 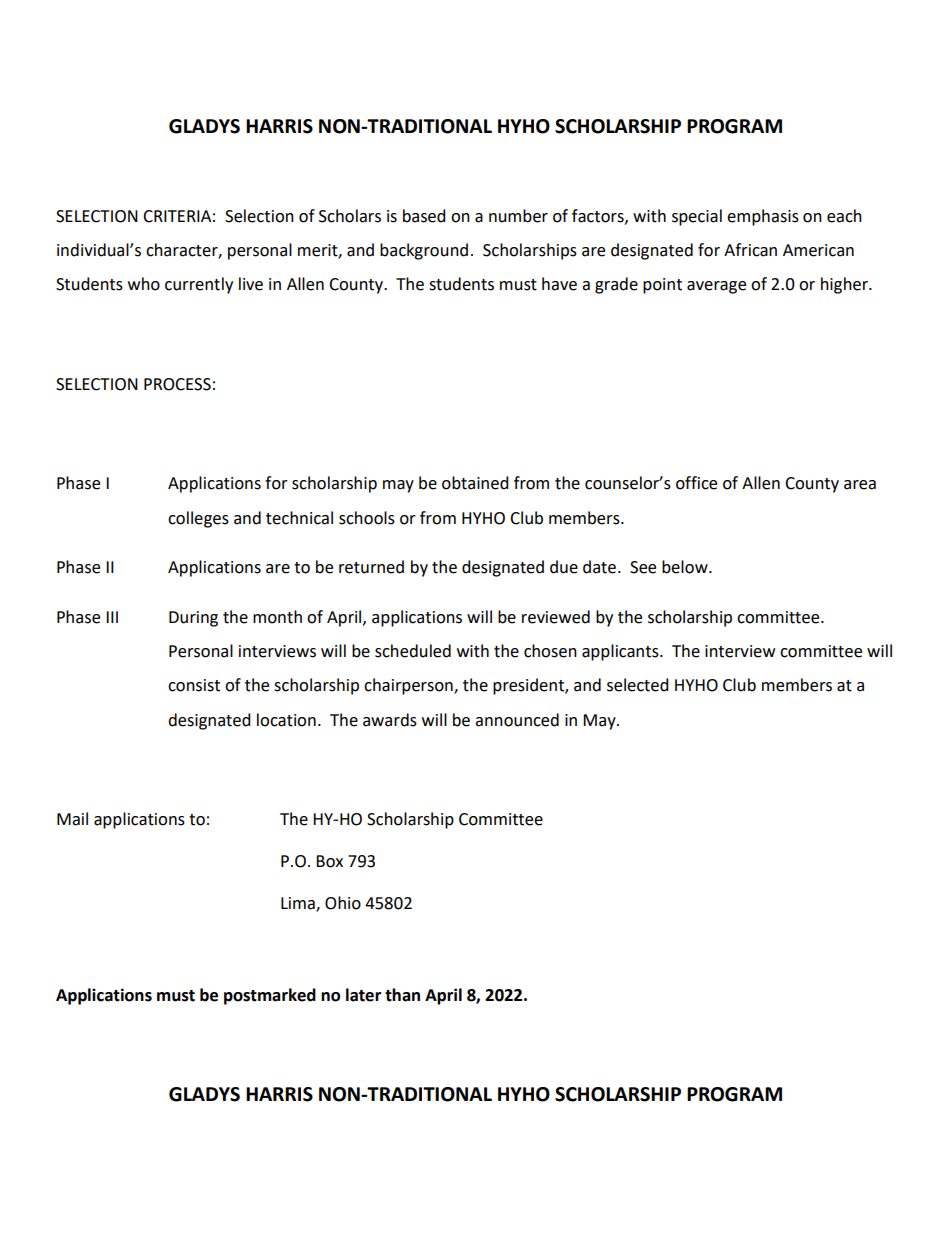 I want to click on background, so click(x=424, y=251).
